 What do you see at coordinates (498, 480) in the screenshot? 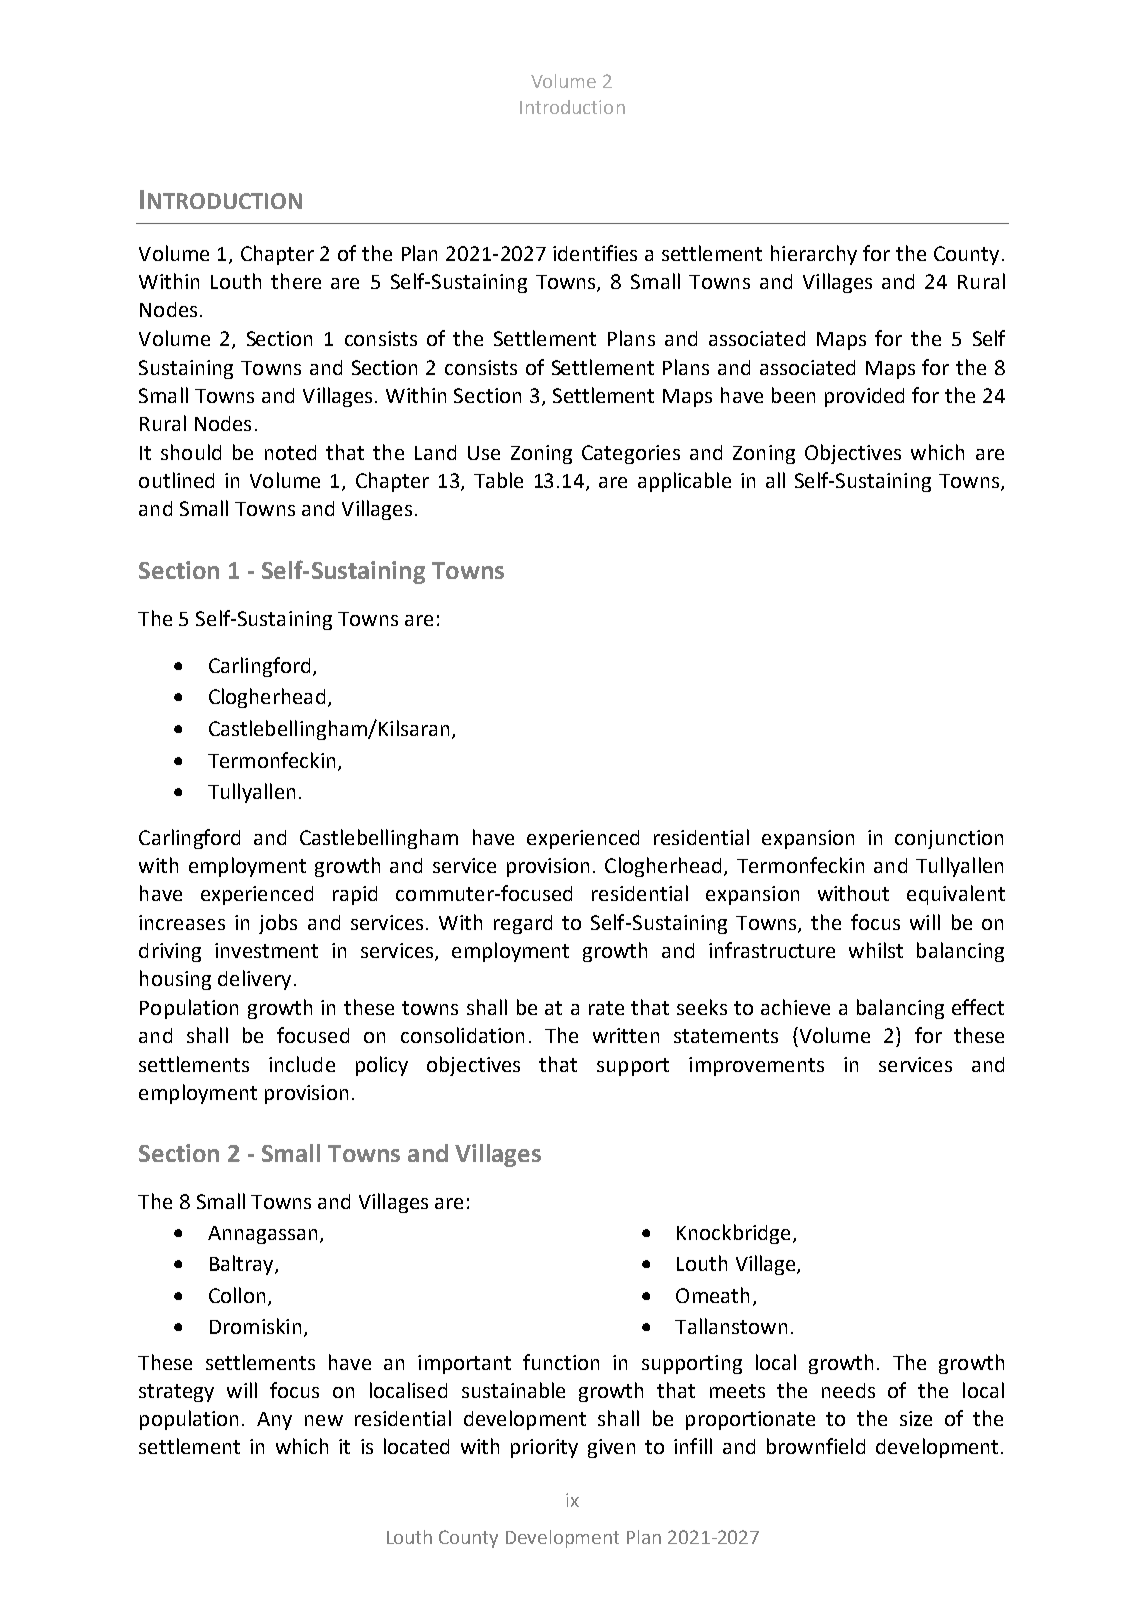
I see `Table` at bounding box center [498, 480].
